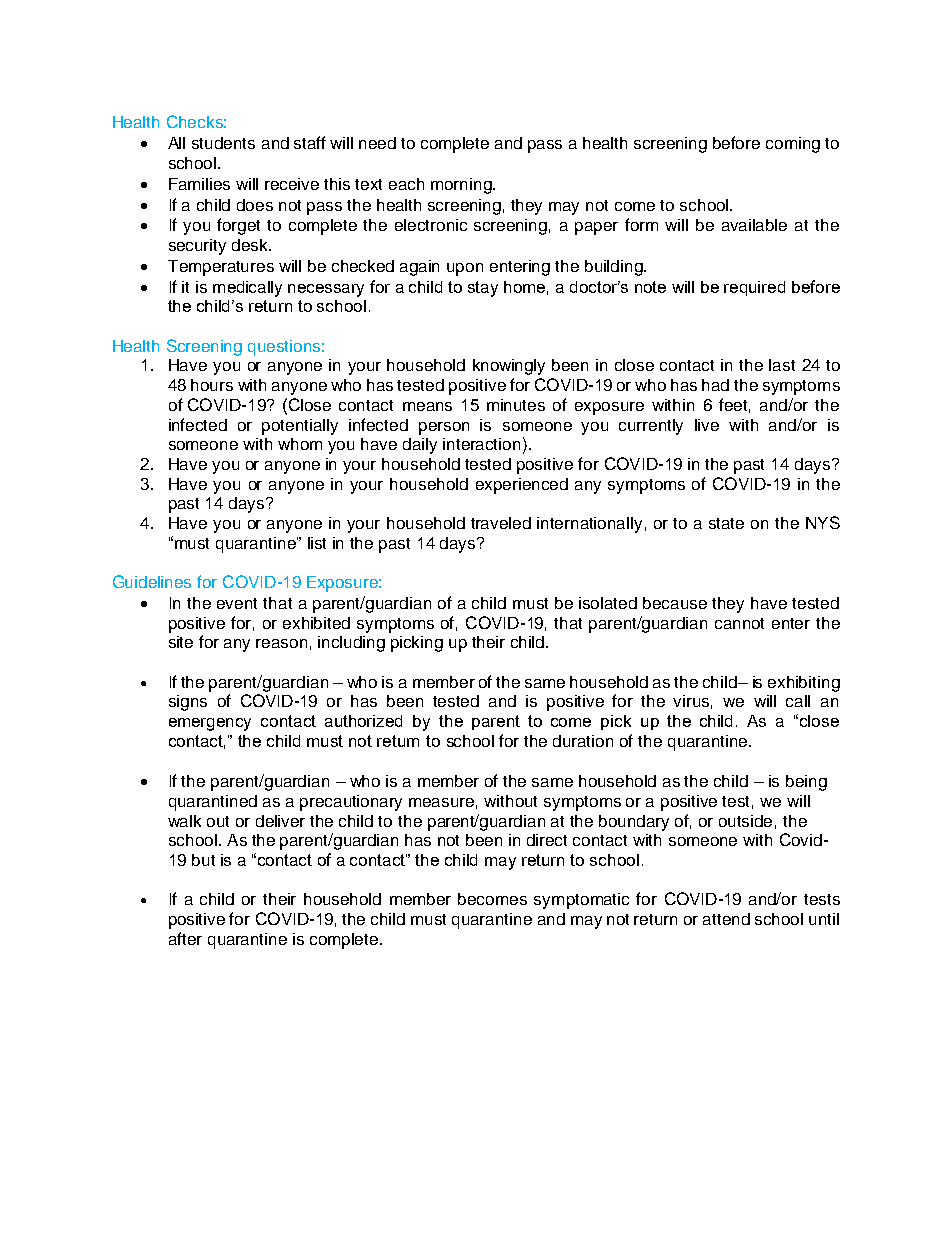  What do you see at coordinates (726, 523) in the document?
I see `state` at bounding box center [726, 523].
